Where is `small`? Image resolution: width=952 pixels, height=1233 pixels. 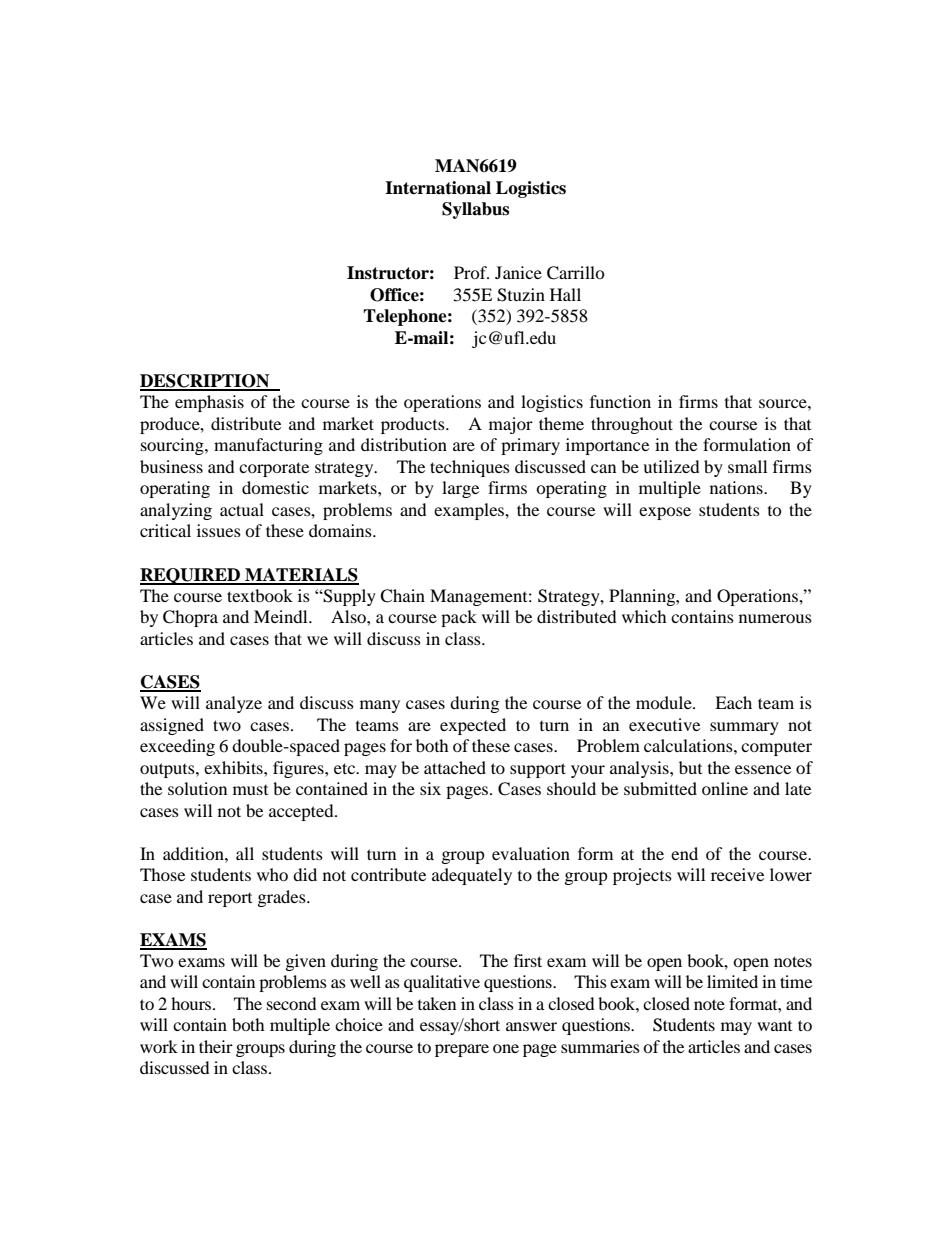 small is located at coordinates (747, 466).
